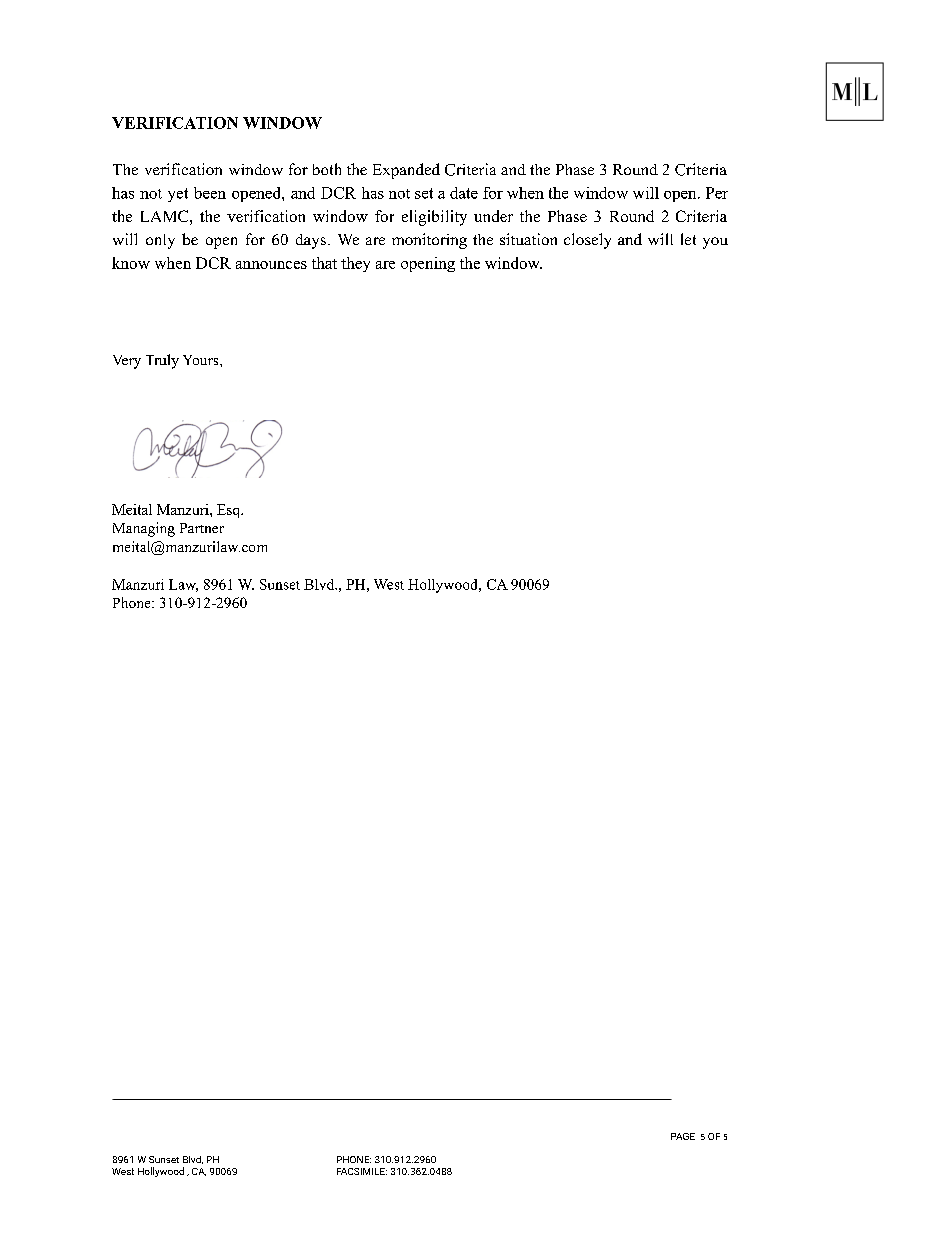  I want to click on Partner, so click(202, 528).
